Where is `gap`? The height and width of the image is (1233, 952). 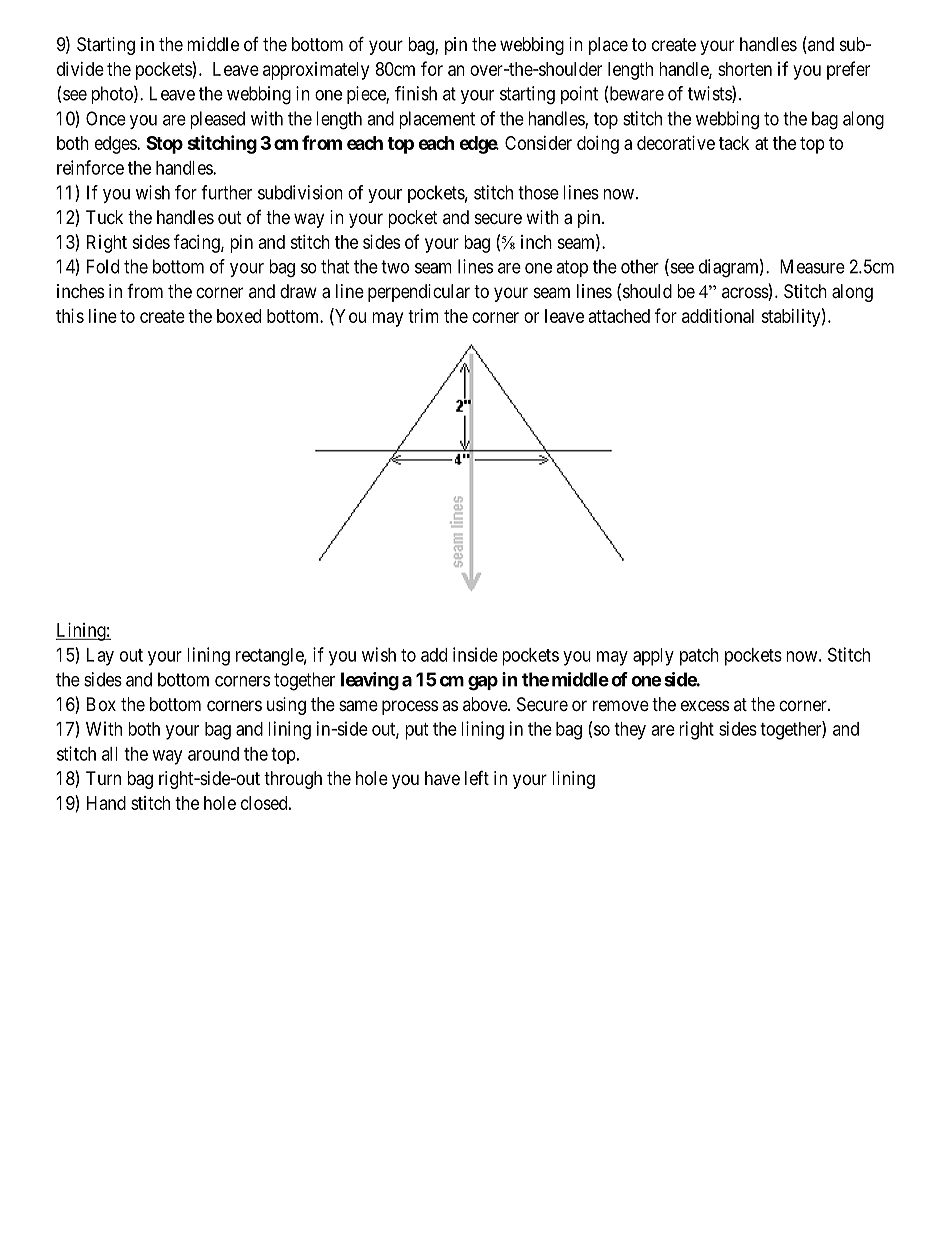 gap is located at coordinates (483, 683).
